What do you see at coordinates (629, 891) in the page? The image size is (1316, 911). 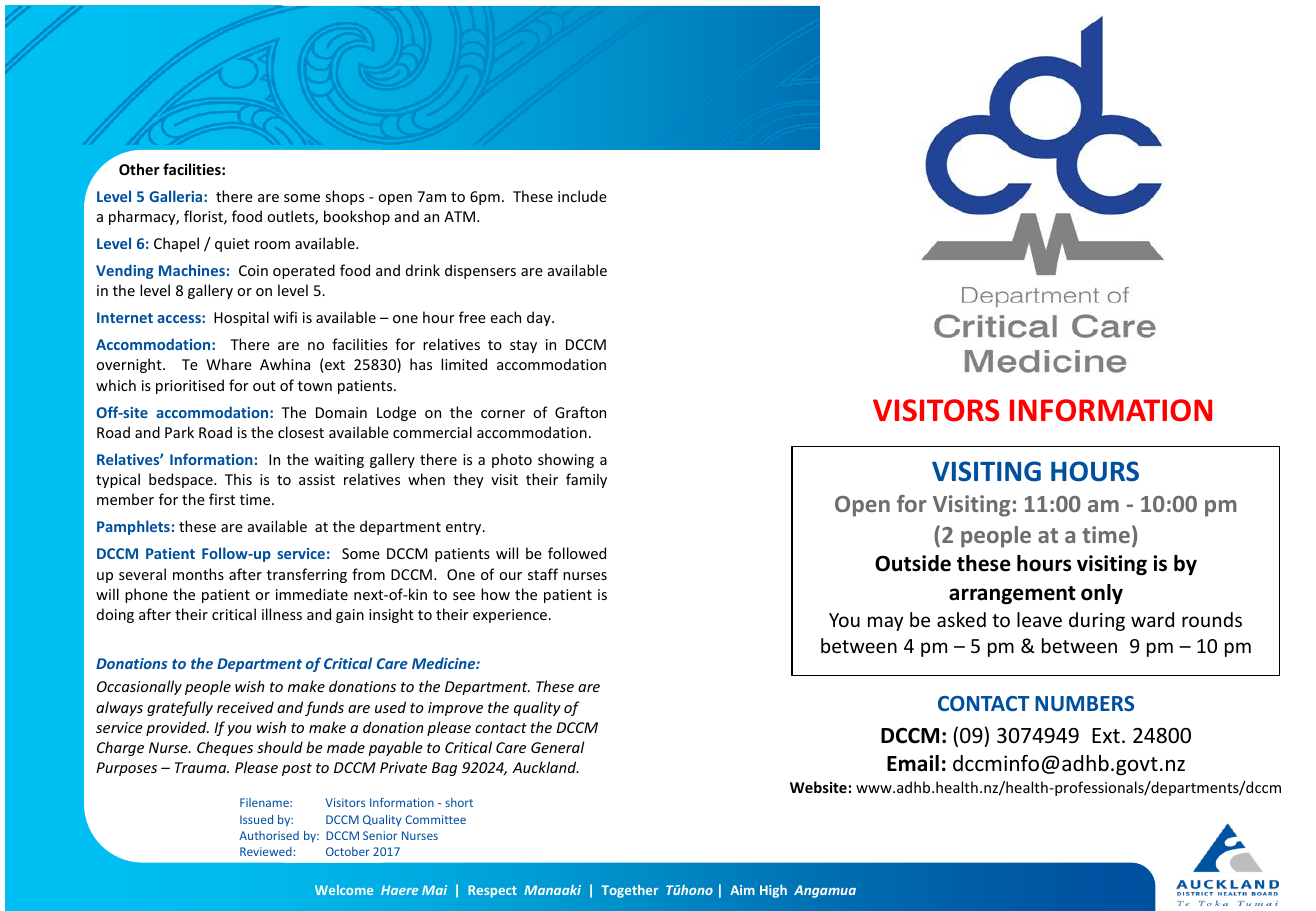 I see `Together` at bounding box center [629, 891].
